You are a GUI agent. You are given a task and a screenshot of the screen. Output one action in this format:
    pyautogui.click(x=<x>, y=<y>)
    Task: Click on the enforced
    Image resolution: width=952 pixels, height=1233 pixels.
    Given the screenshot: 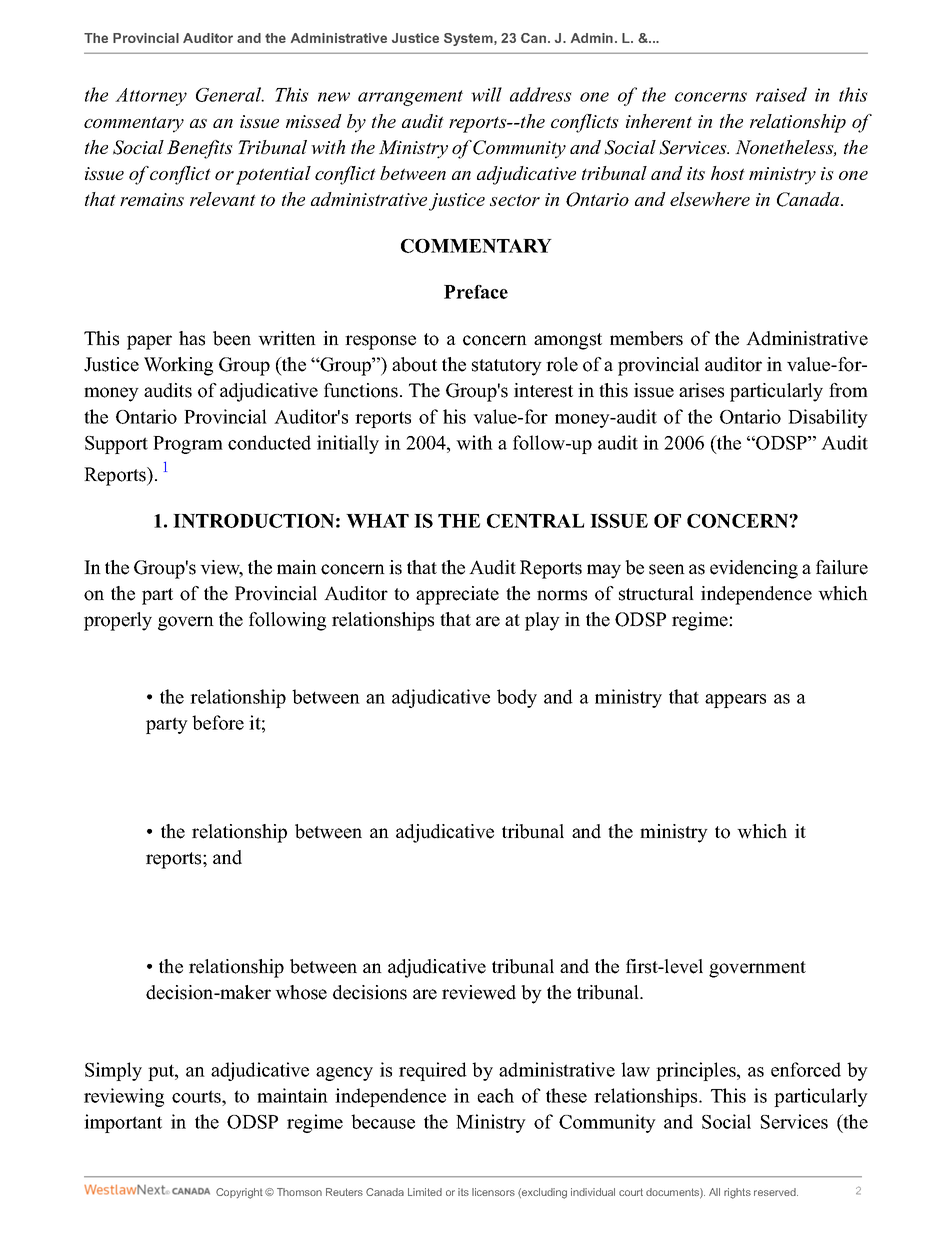 What is the action you would take?
    pyautogui.click(x=806, y=1069)
